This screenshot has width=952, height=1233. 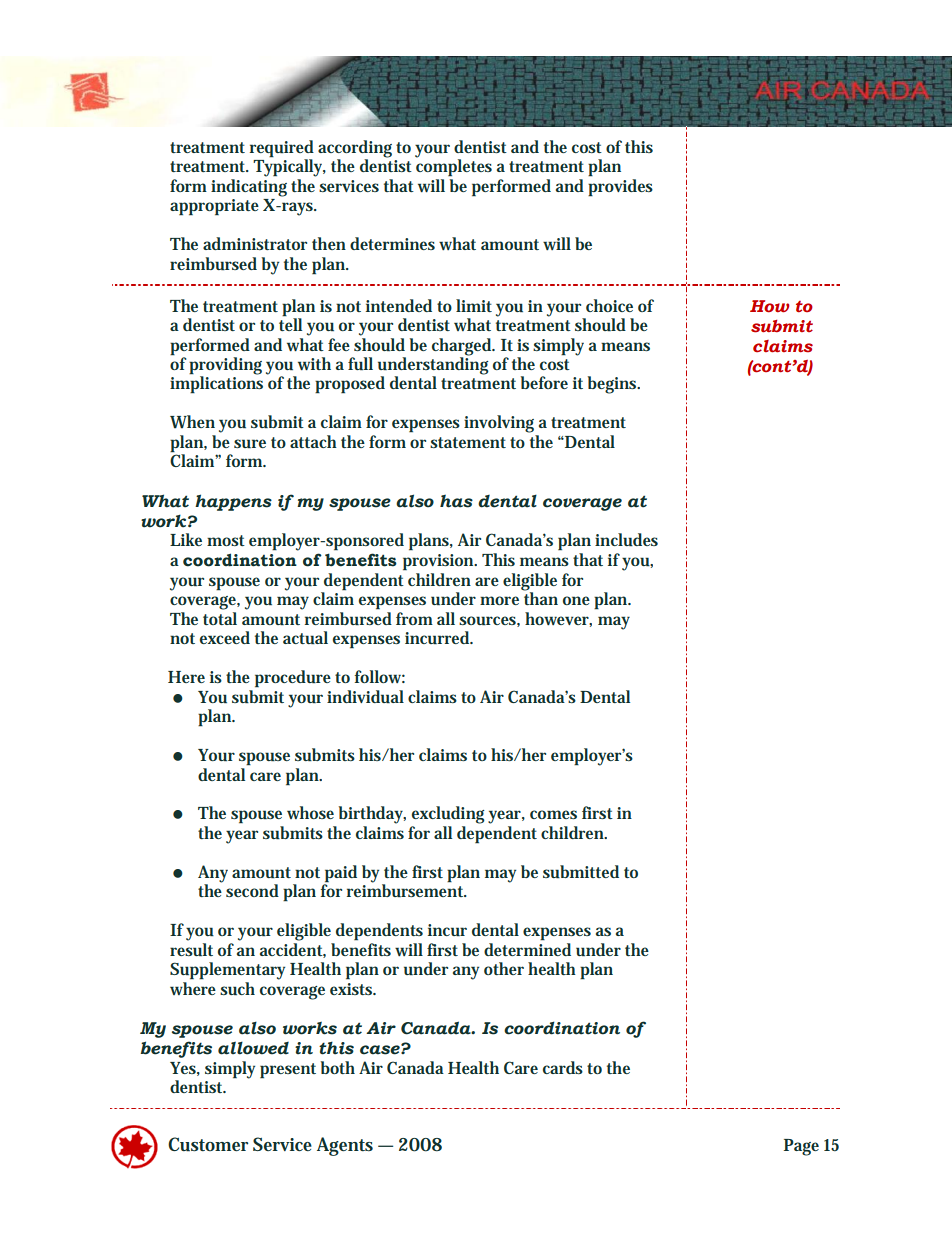 What do you see at coordinates (499, 600) in the screenshot?
I see `more` at bounding box center [499, 600].
